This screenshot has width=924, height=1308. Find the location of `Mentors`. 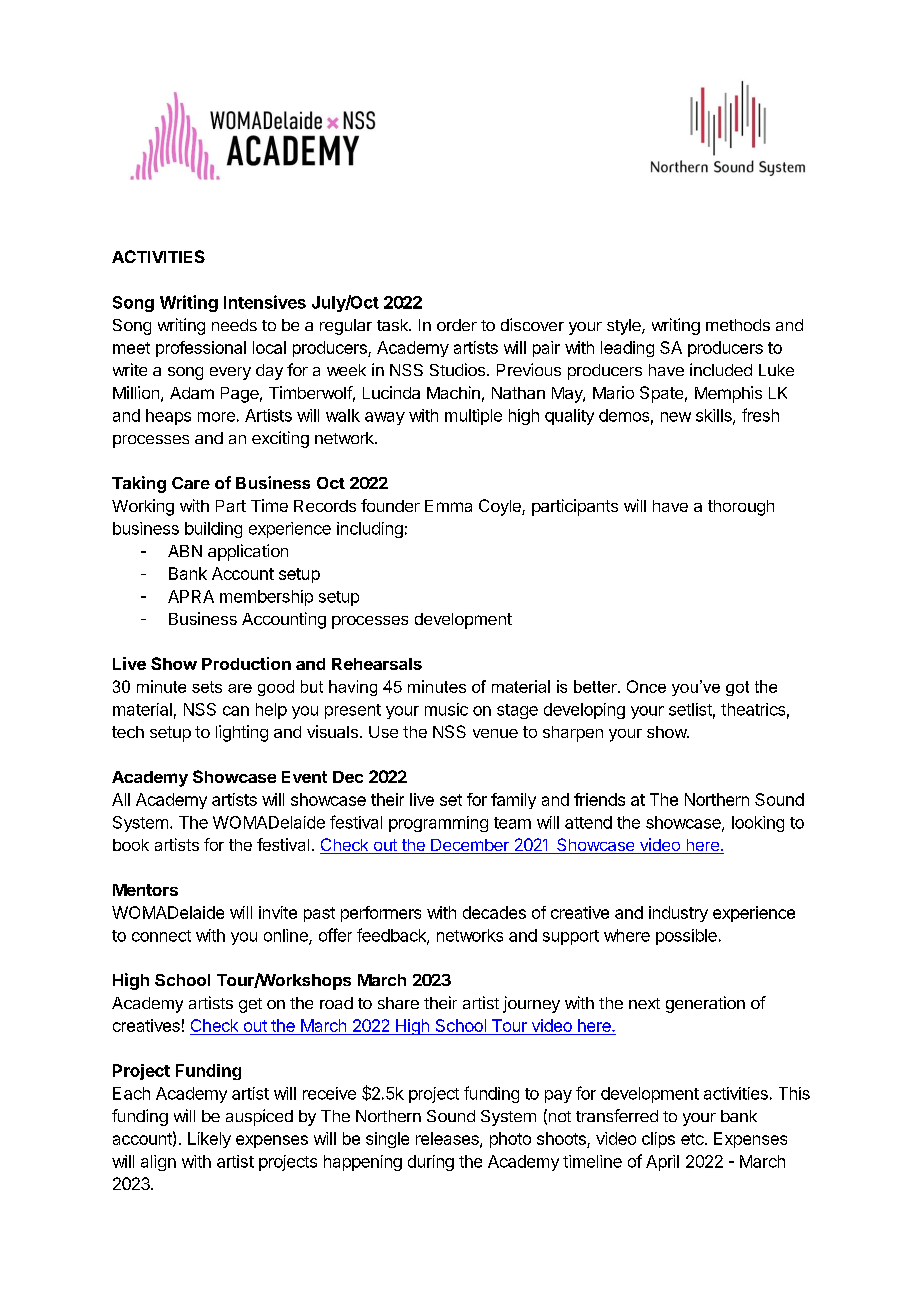

Mentors is located at coordinates (145, 890).
